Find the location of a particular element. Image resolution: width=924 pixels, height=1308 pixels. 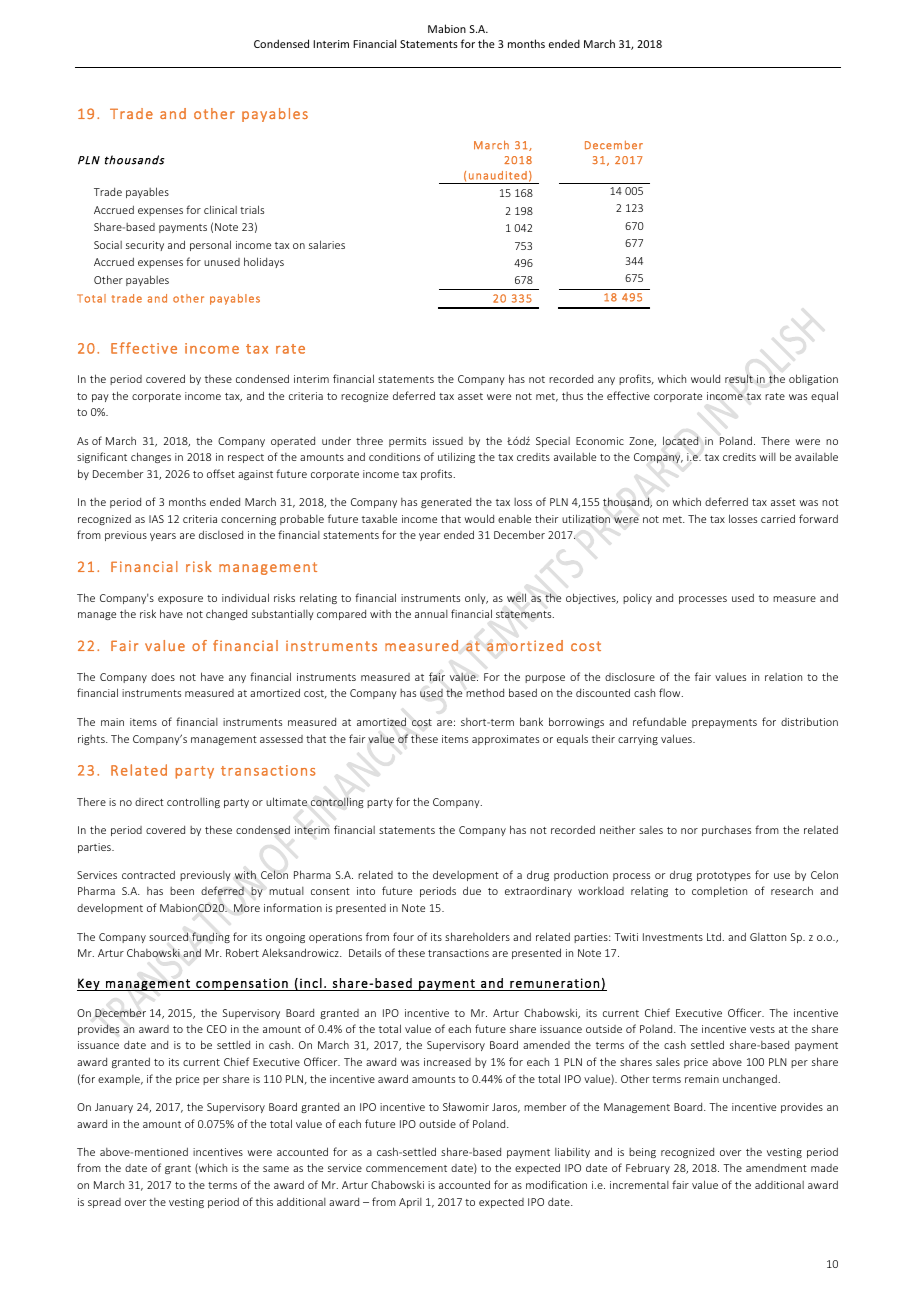

contracted is located at coordinates (148, 874).
